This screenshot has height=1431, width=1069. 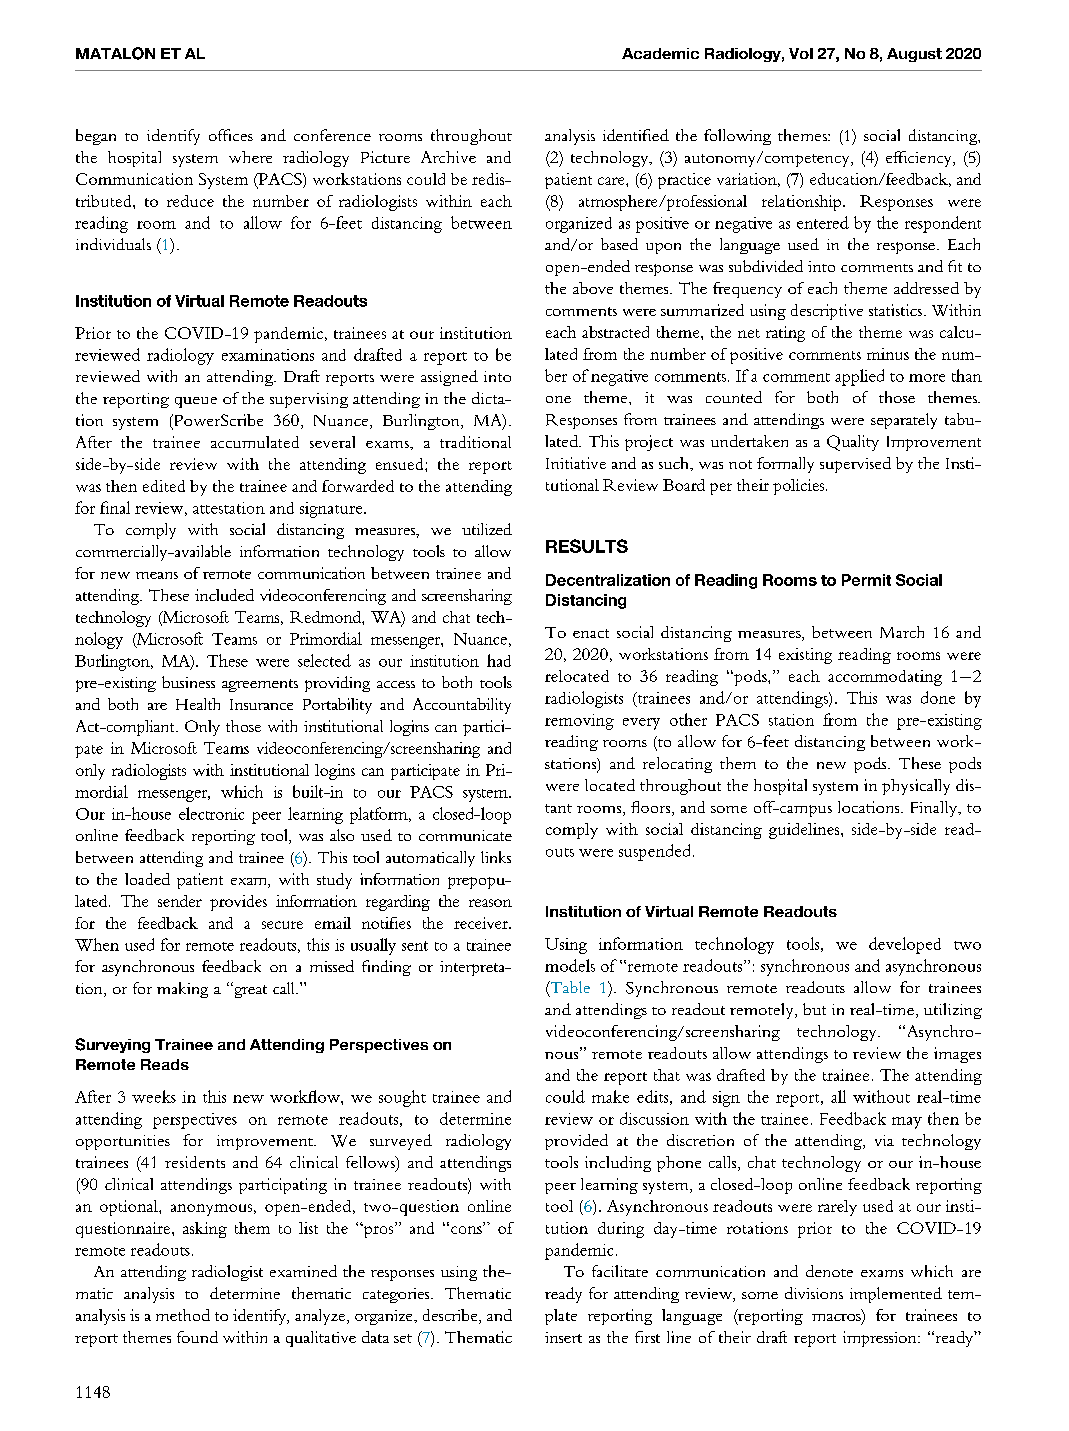 I want to click on method, so click(x=183, y=1315).
